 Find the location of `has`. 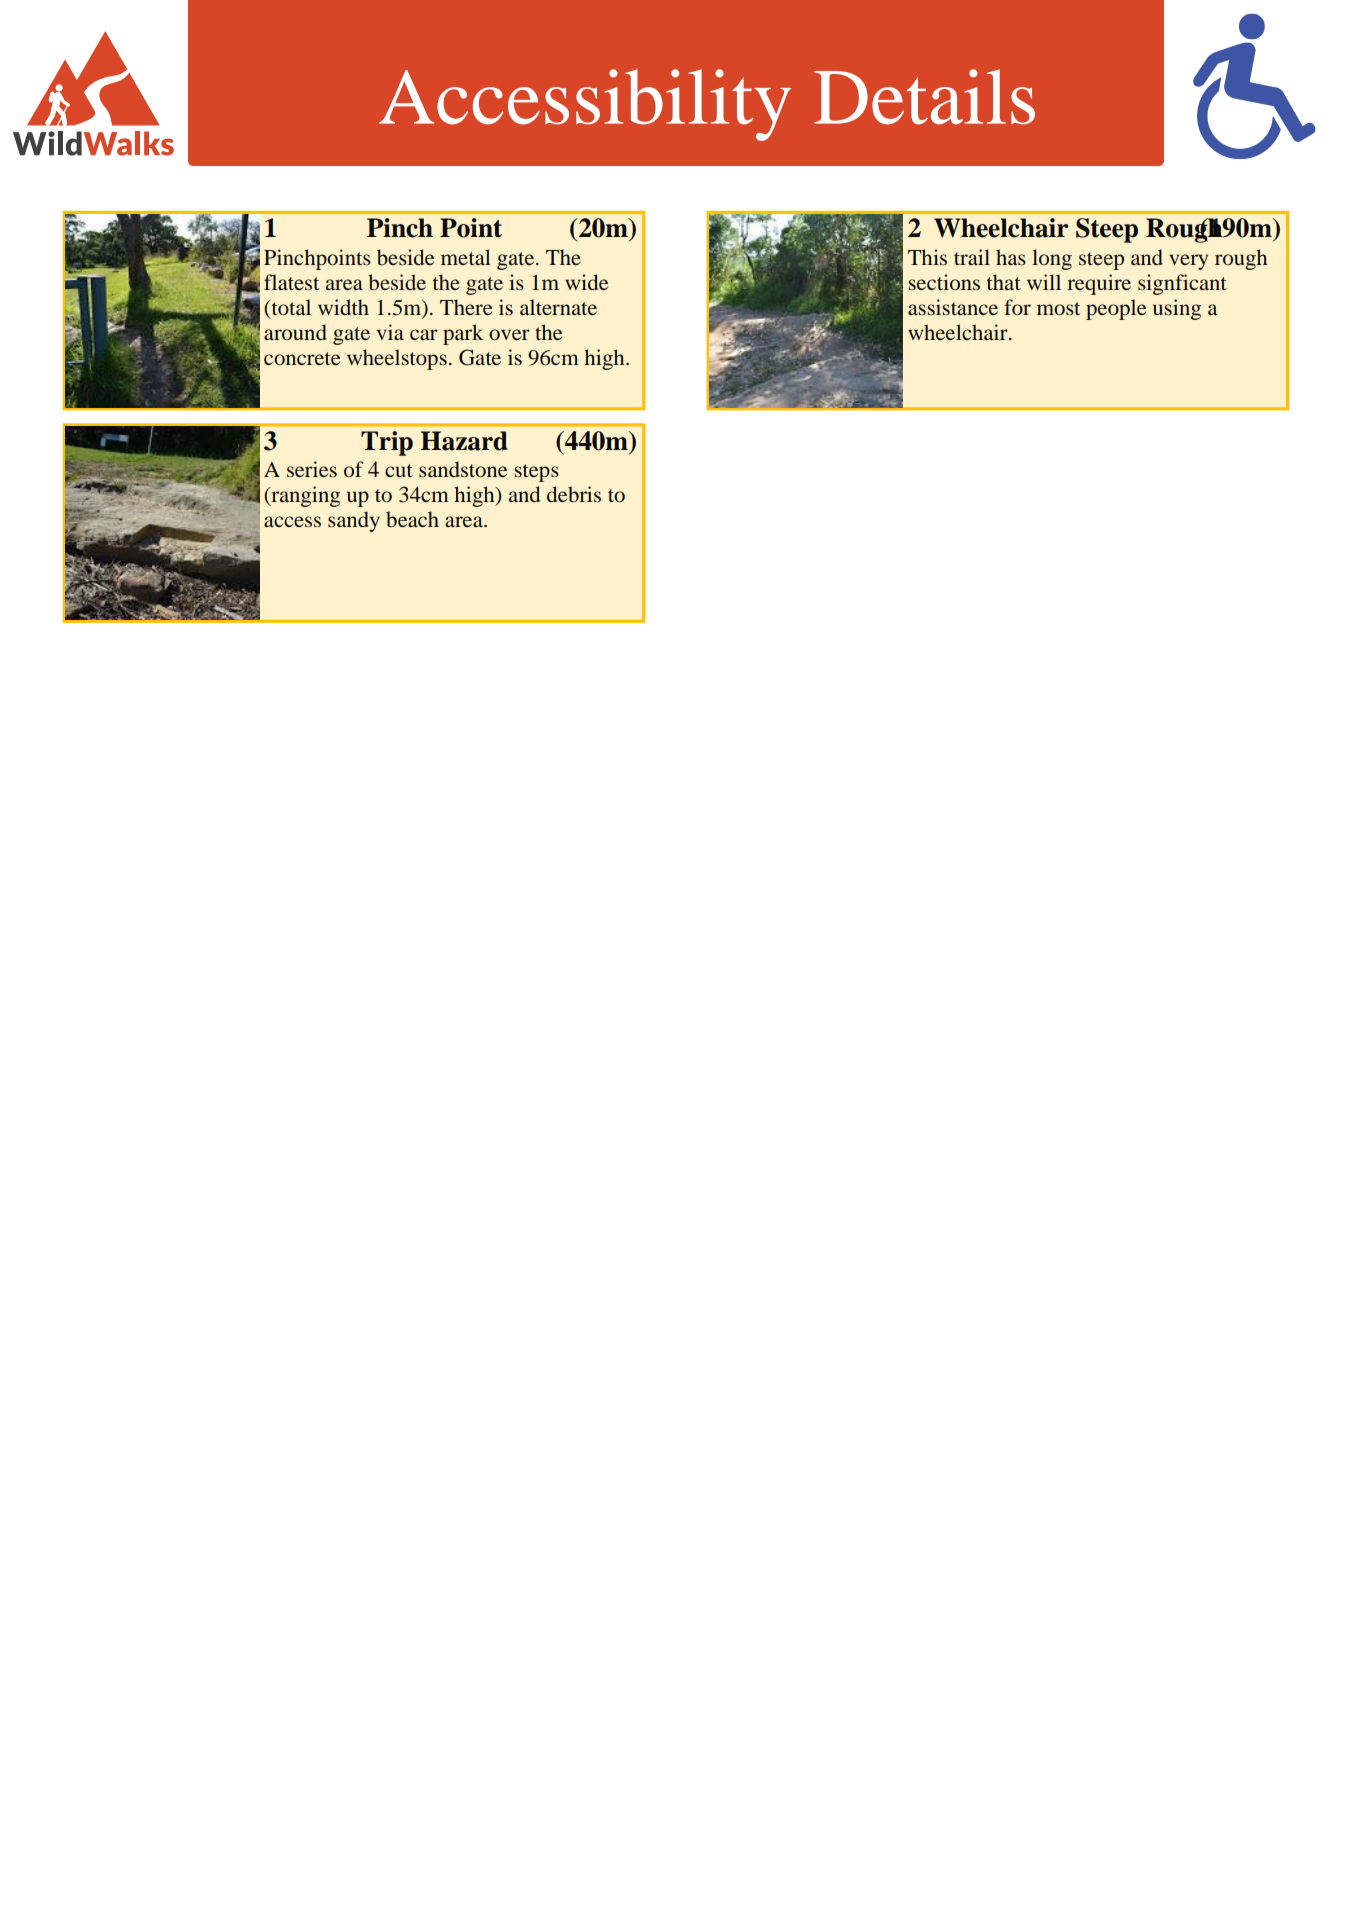

has is located at coordinates (1011, 257).
